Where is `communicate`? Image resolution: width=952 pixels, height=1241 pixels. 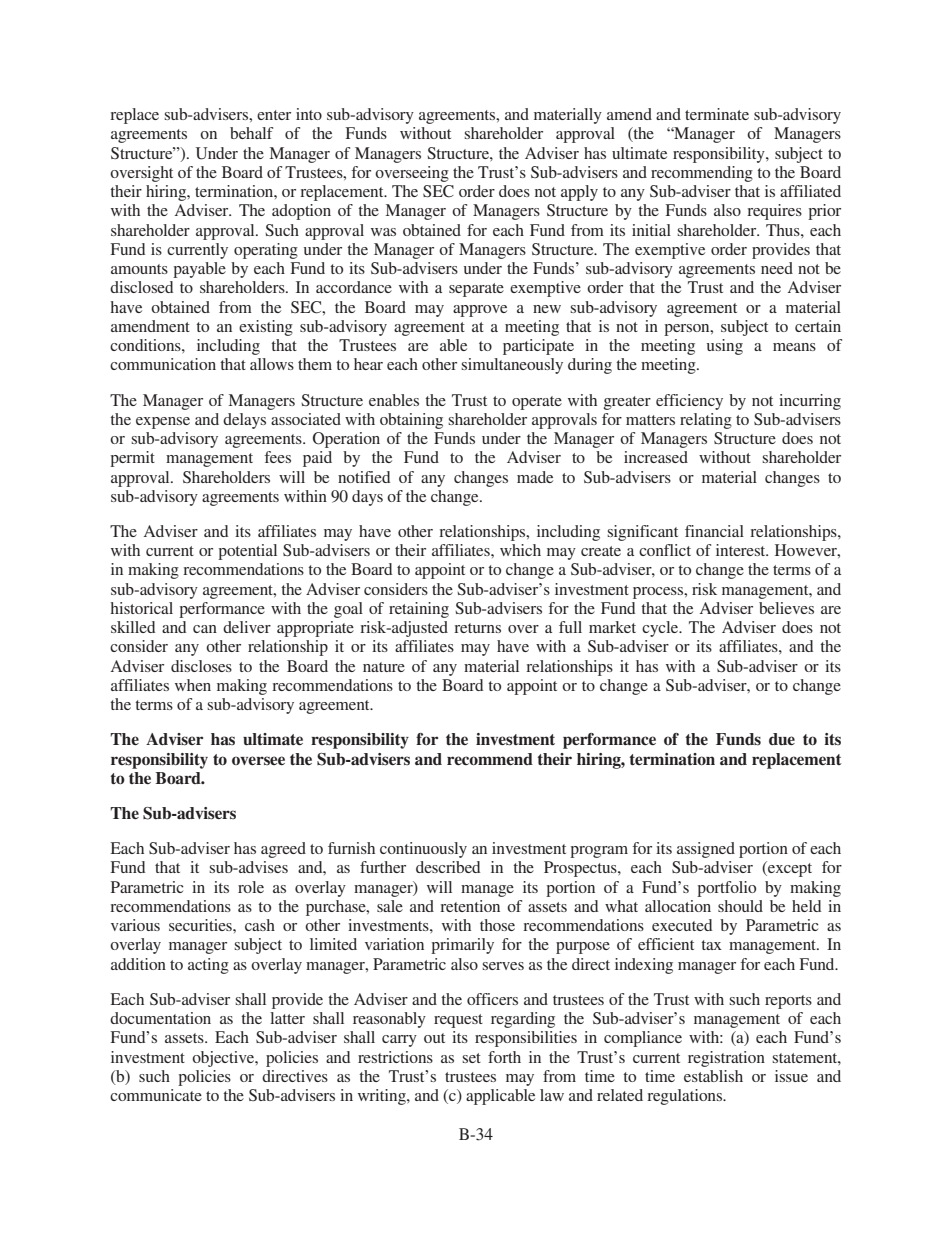 communicate is located at coordinates (156, 1095).
